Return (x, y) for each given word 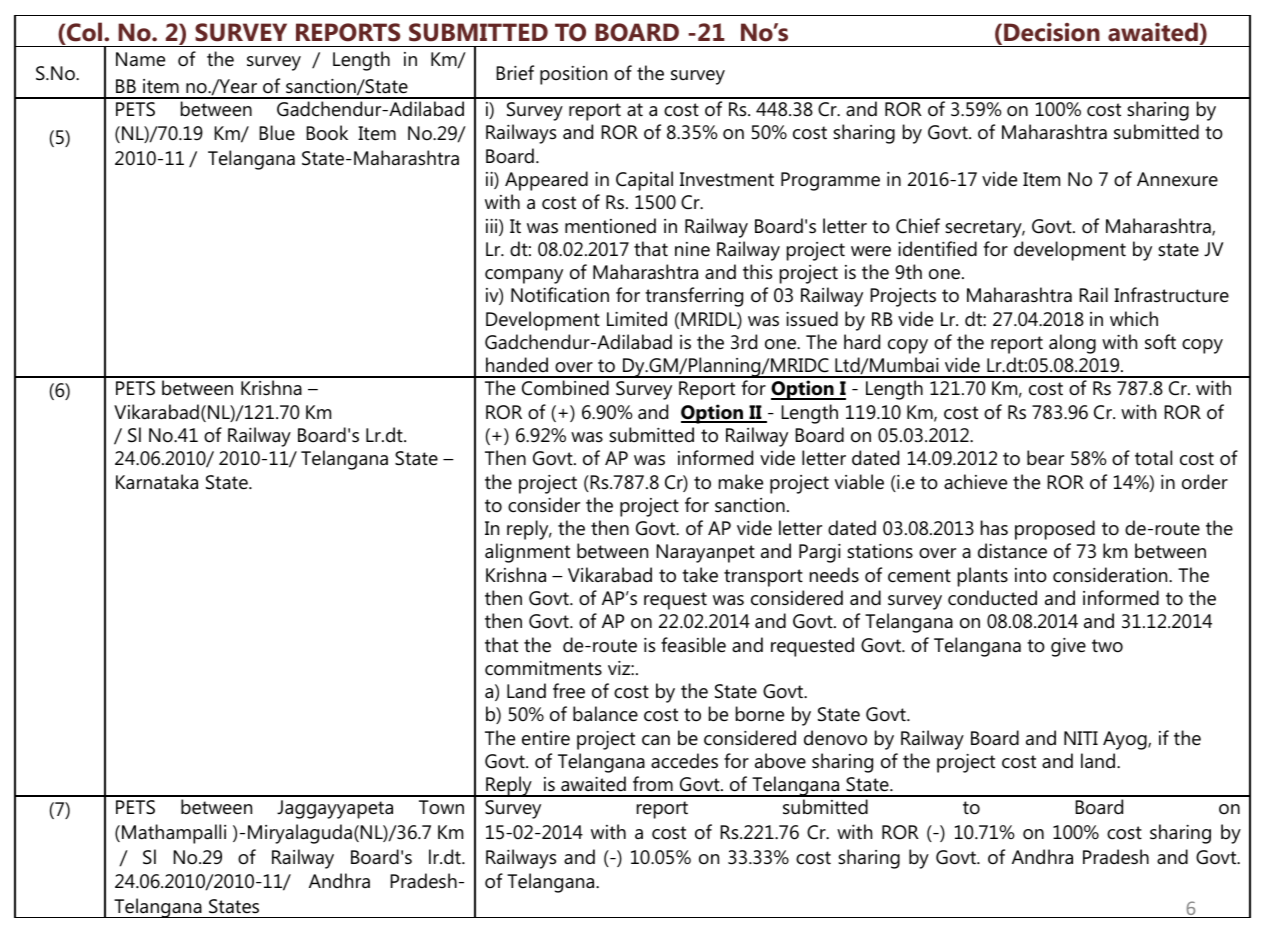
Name (140, 59)
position (573, 75)
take (700, 574)
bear (1045, 457)
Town (441, 807)
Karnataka (157, 481)
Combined (565, 388)
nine (692, 249)
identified (937, 249)
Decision (1052, 32)
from (653, 783)
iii (493, 225)
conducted (992, 598)
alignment (527, 553)
